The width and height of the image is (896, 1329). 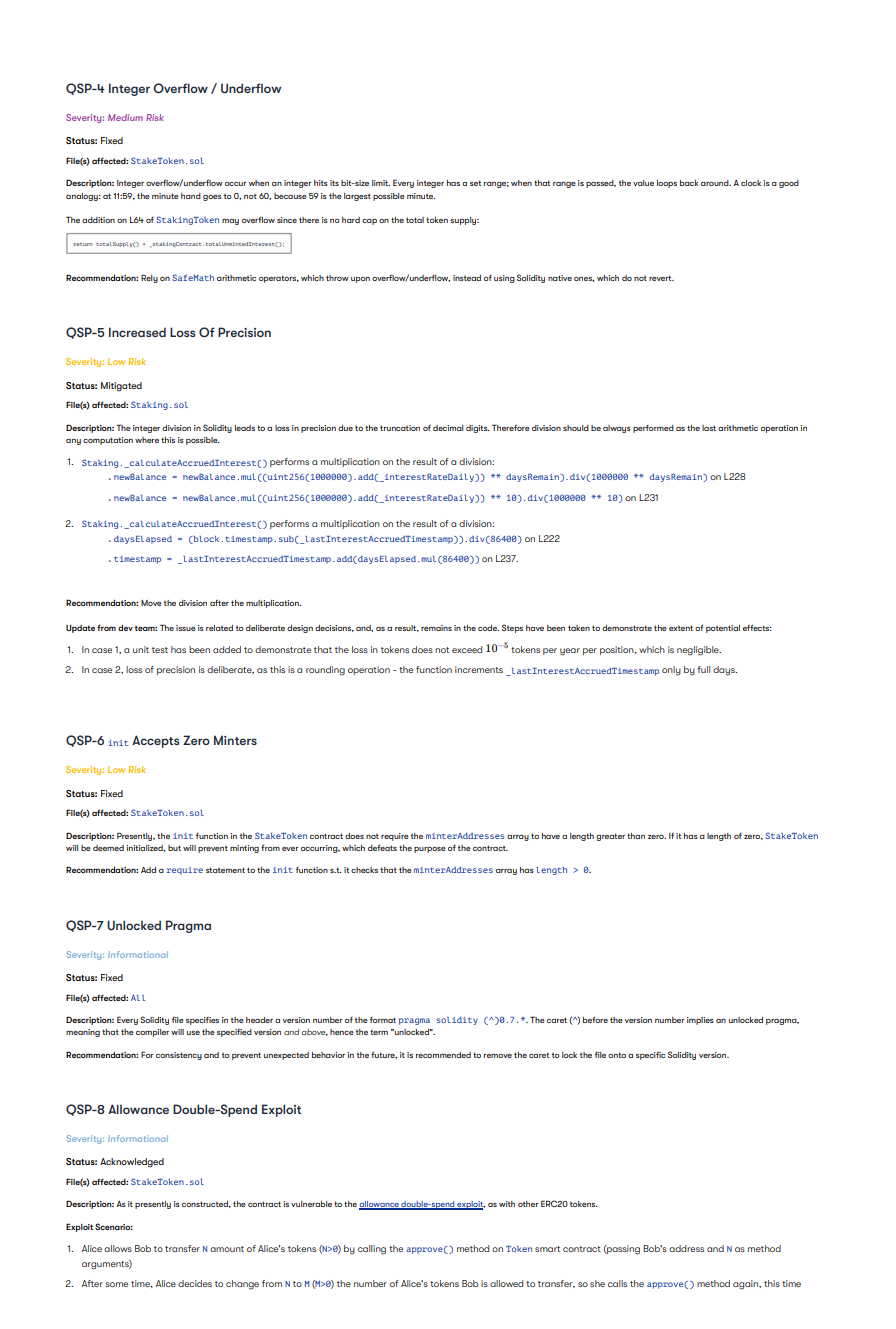 What do you see at coordinates (716, 183) in the image?
I see `around` at bounding box center [716, 183].
